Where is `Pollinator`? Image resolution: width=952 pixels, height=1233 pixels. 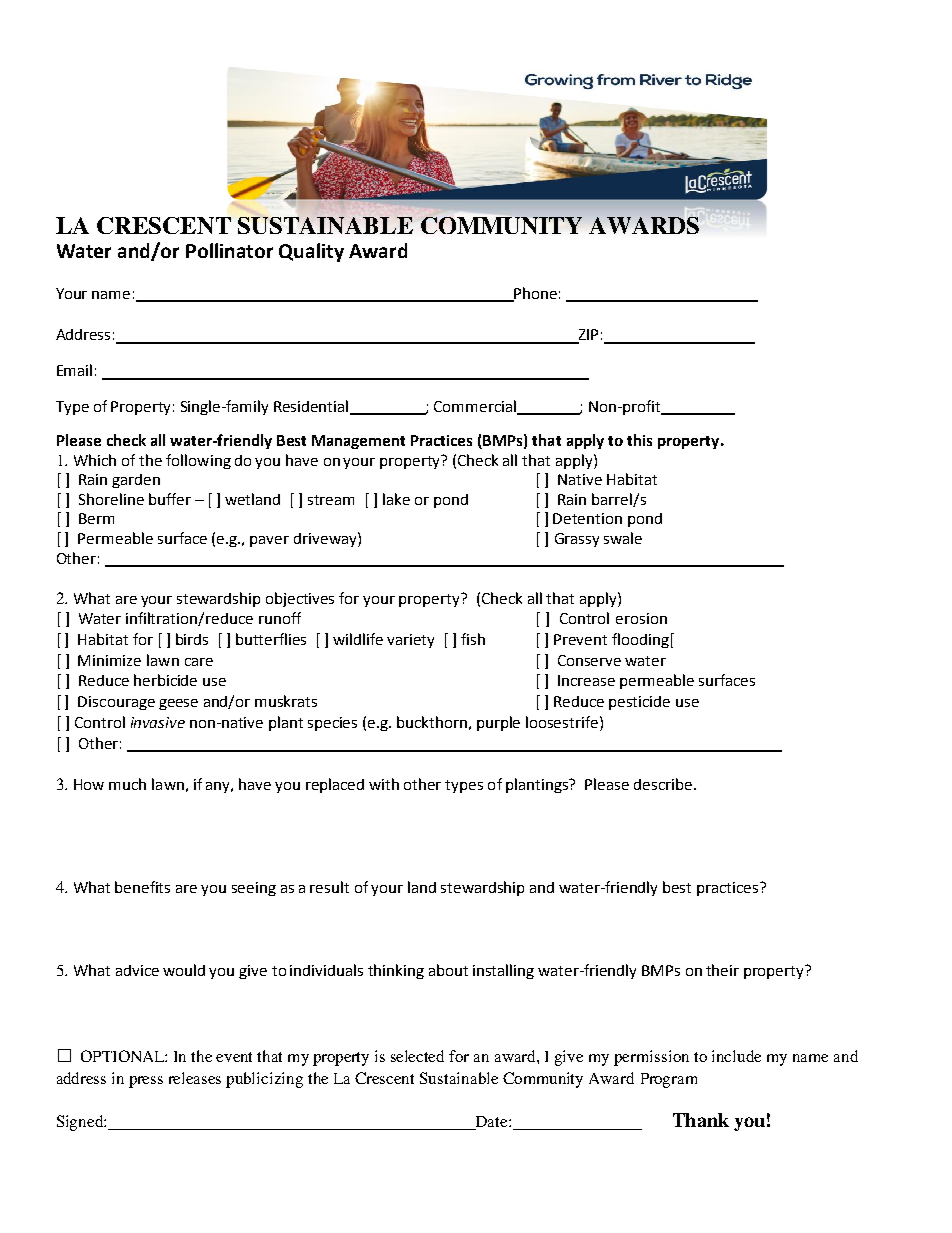
Pollinator is located at coordinates (229, 250).
